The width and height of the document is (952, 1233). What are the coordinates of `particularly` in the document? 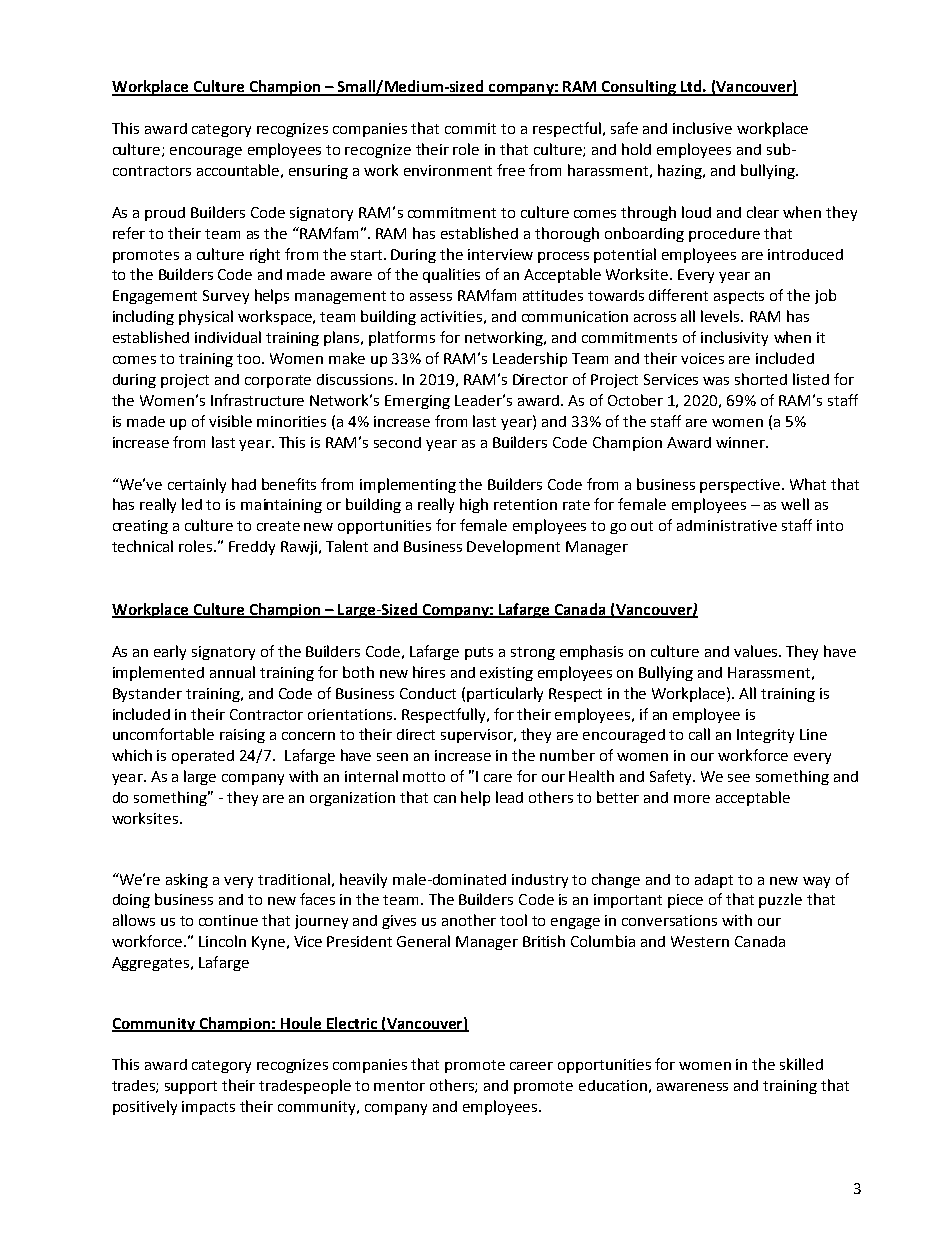 It's located at (505, 694).
